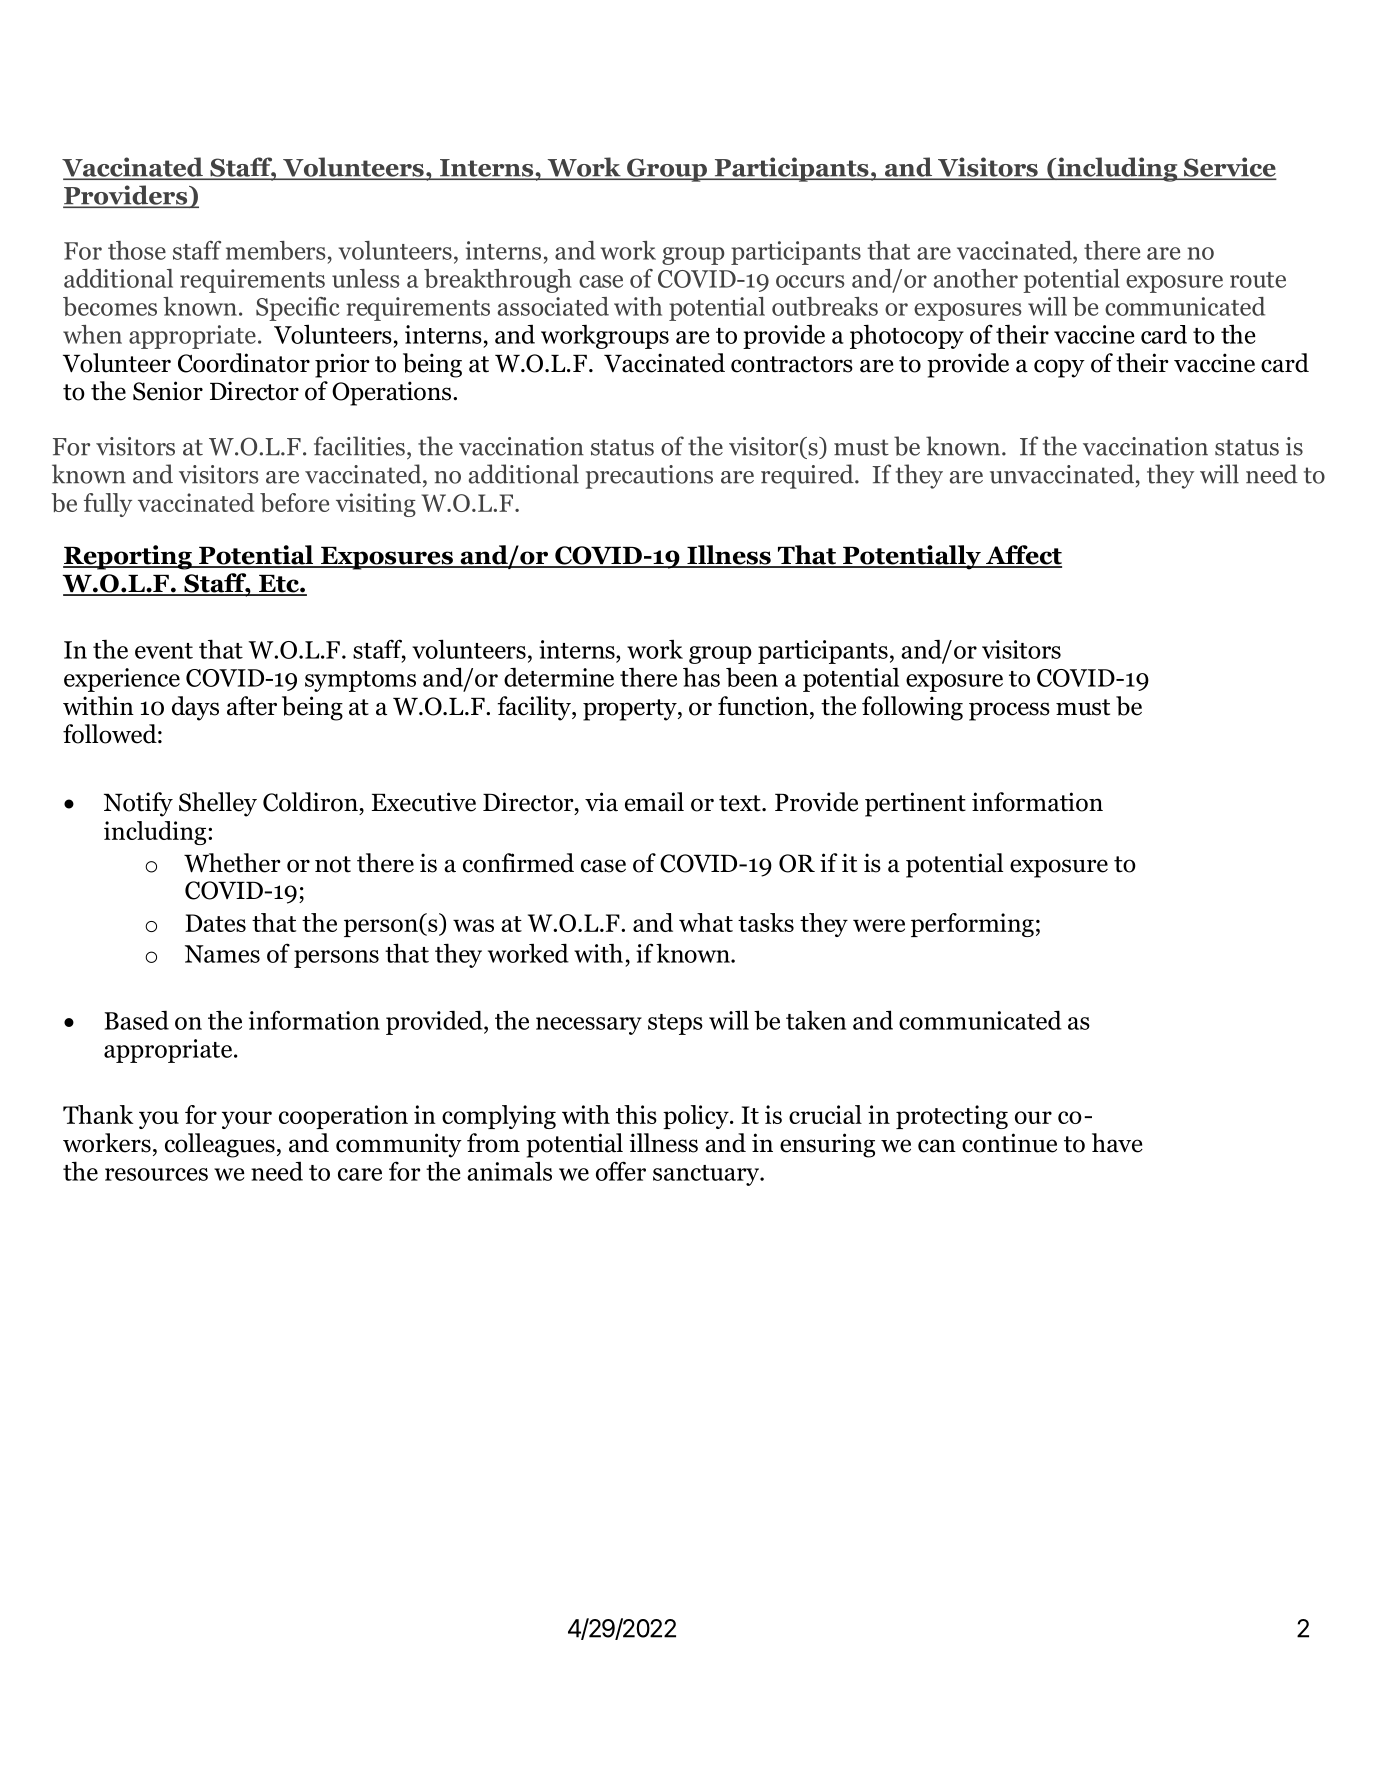 This document has height=1779, width=1375. I want to click on members, so click(275, 250).
